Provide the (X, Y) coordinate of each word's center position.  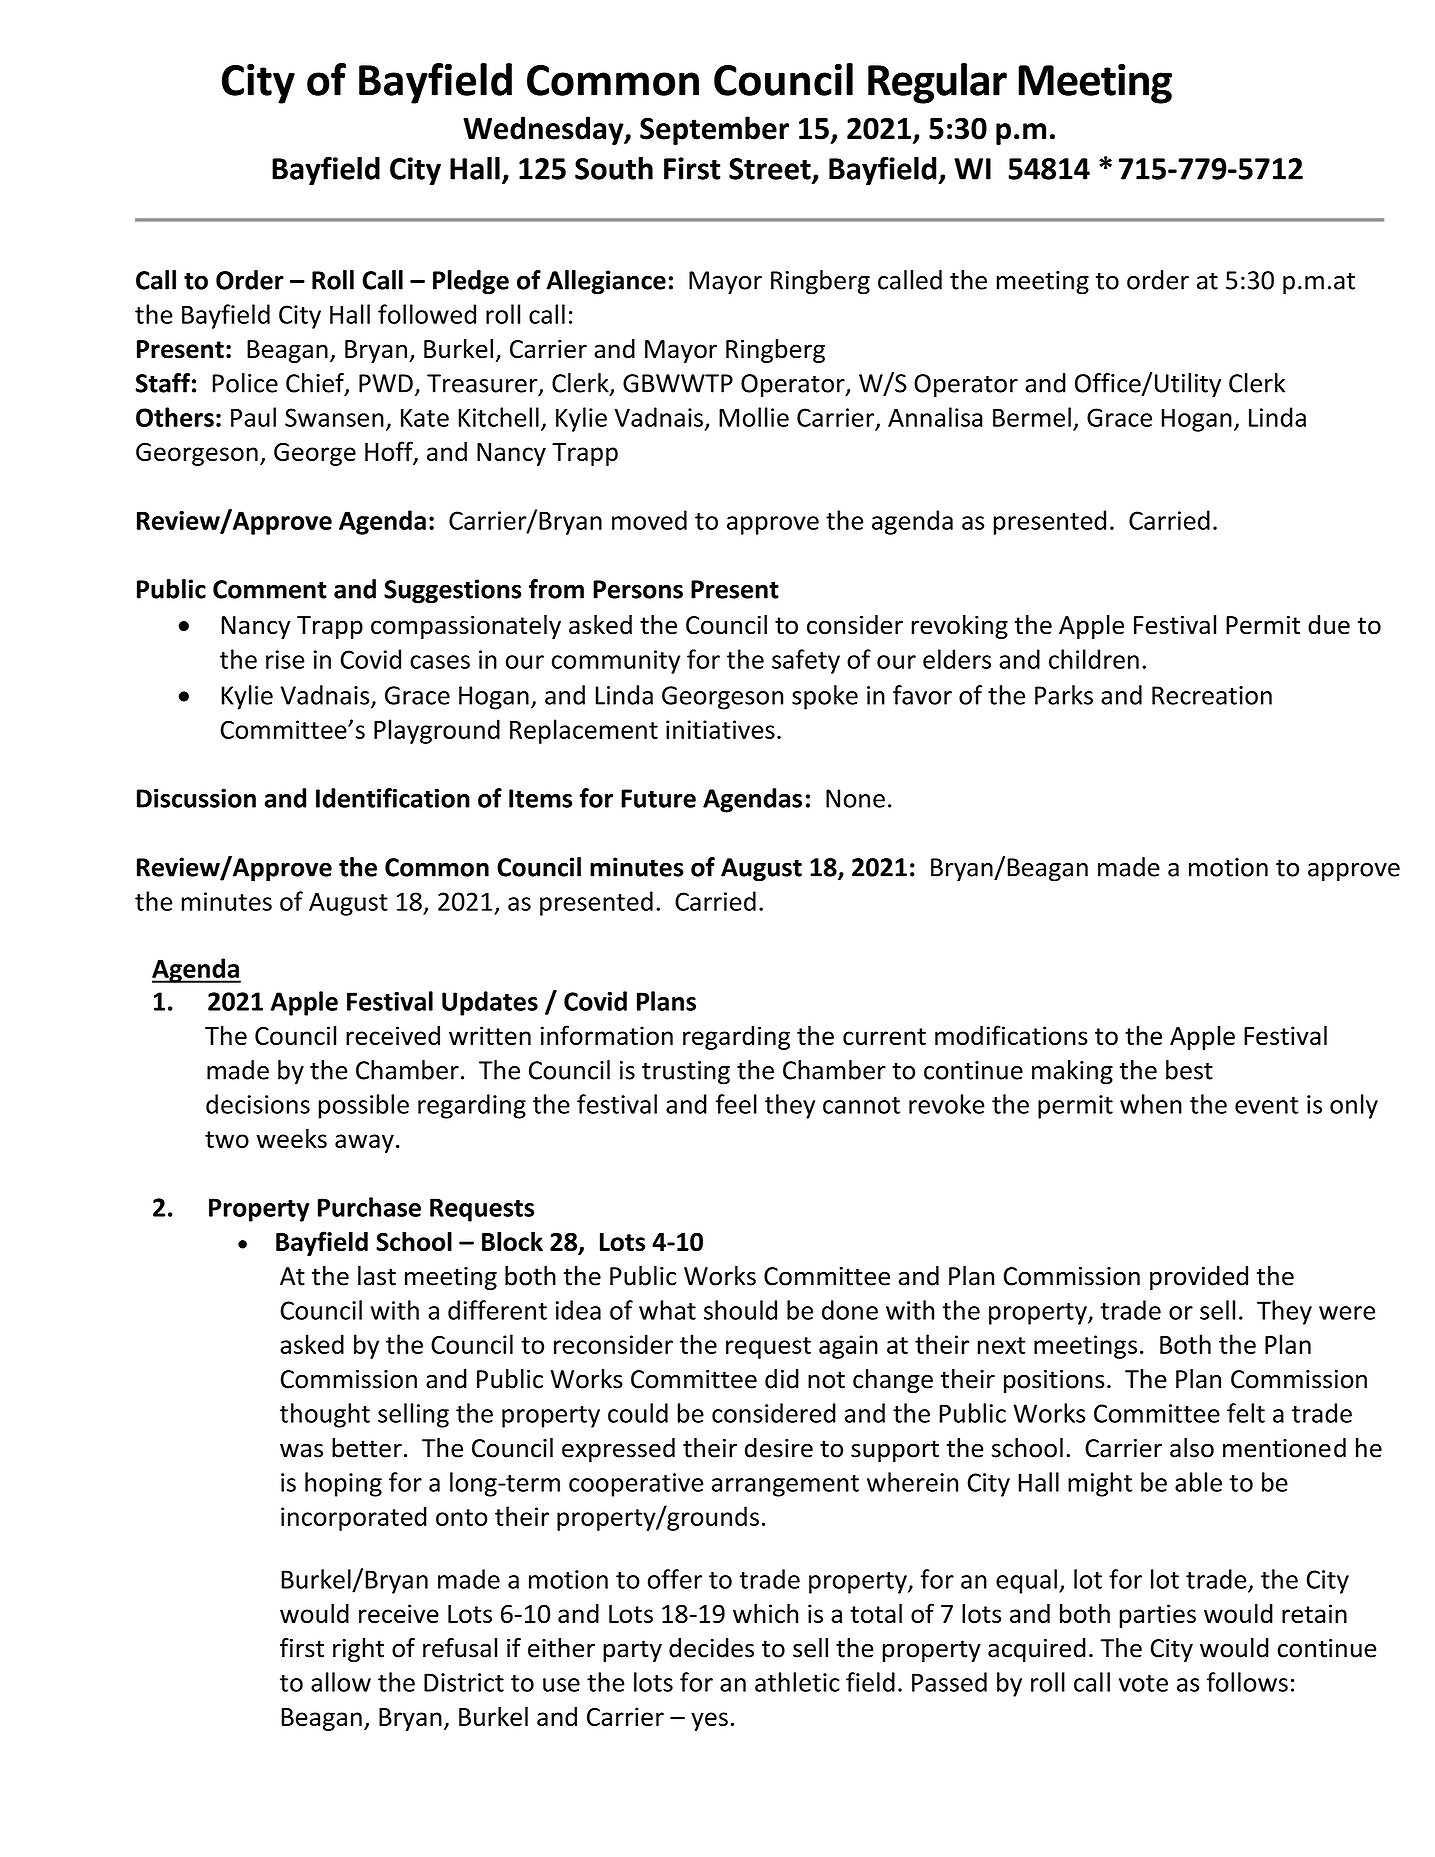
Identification (393, 798)
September (714, 130)
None (855, 798)
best (1189, 1070)
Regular (937, 83)
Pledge (471, 282)
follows (1247, 1682)
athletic (797, 1682)
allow (341, 1682)
